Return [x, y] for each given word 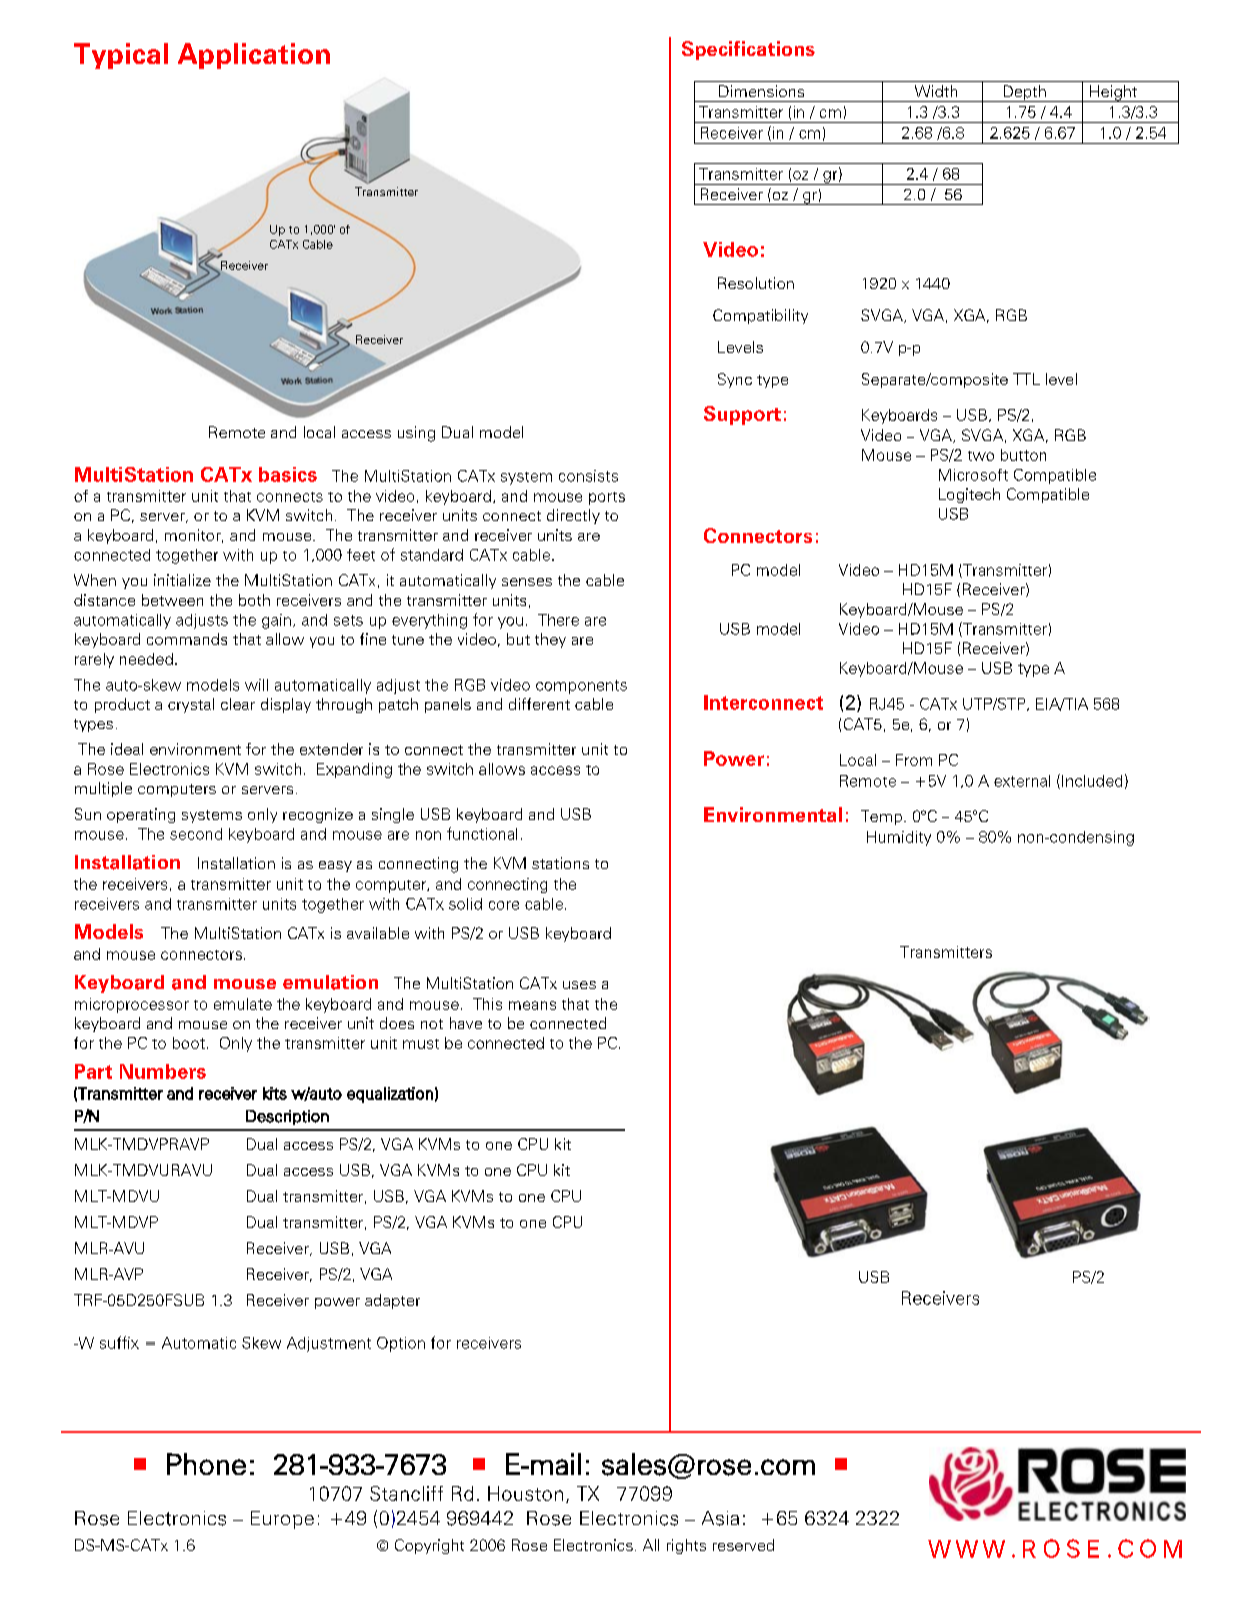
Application [254, 56]
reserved [743, 1545]
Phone [206, 1464]
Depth [1024, 93]
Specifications [748, 50]
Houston [525, 1493]
